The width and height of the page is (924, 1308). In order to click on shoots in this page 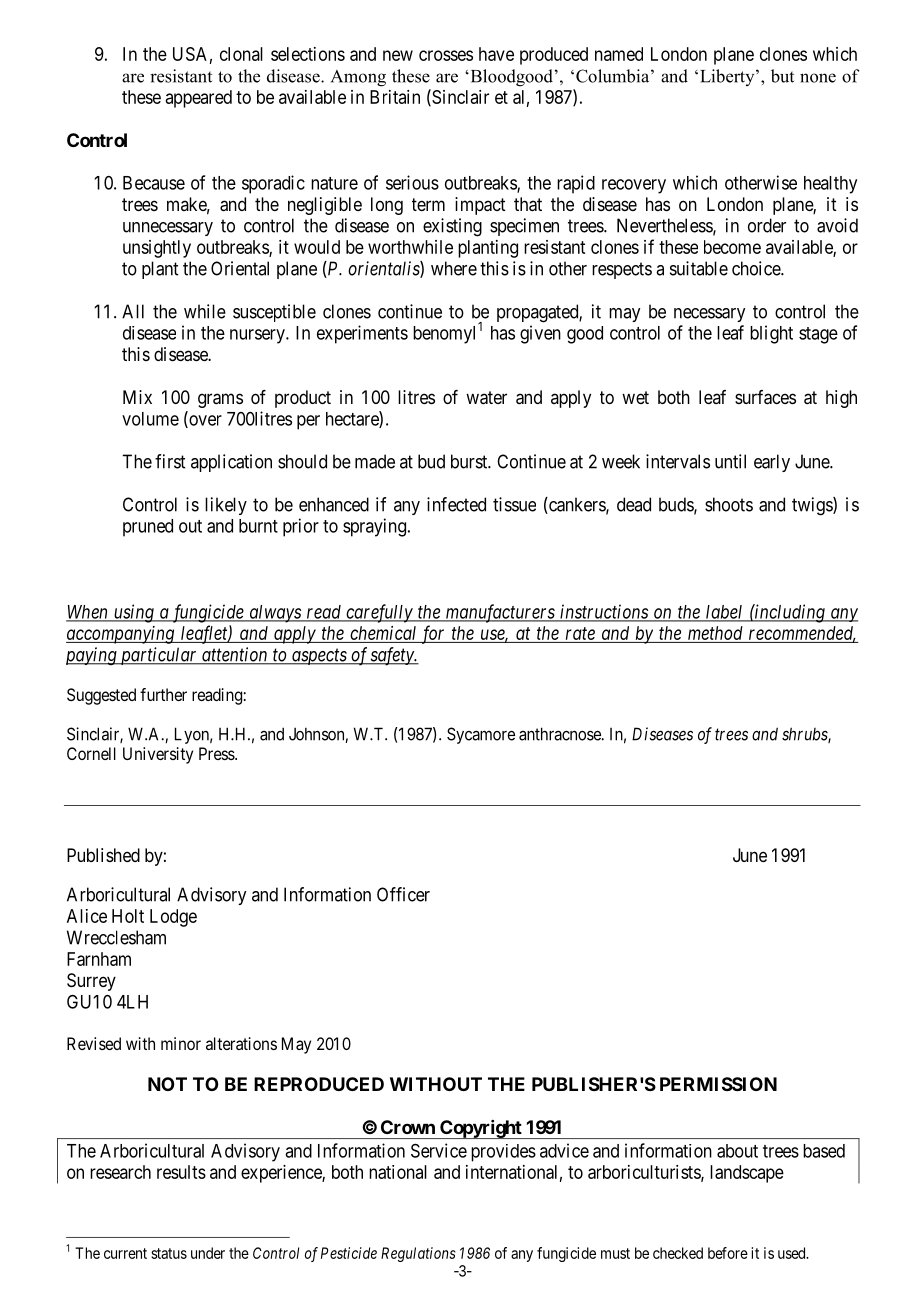, I will do `click(729, 504)`.
